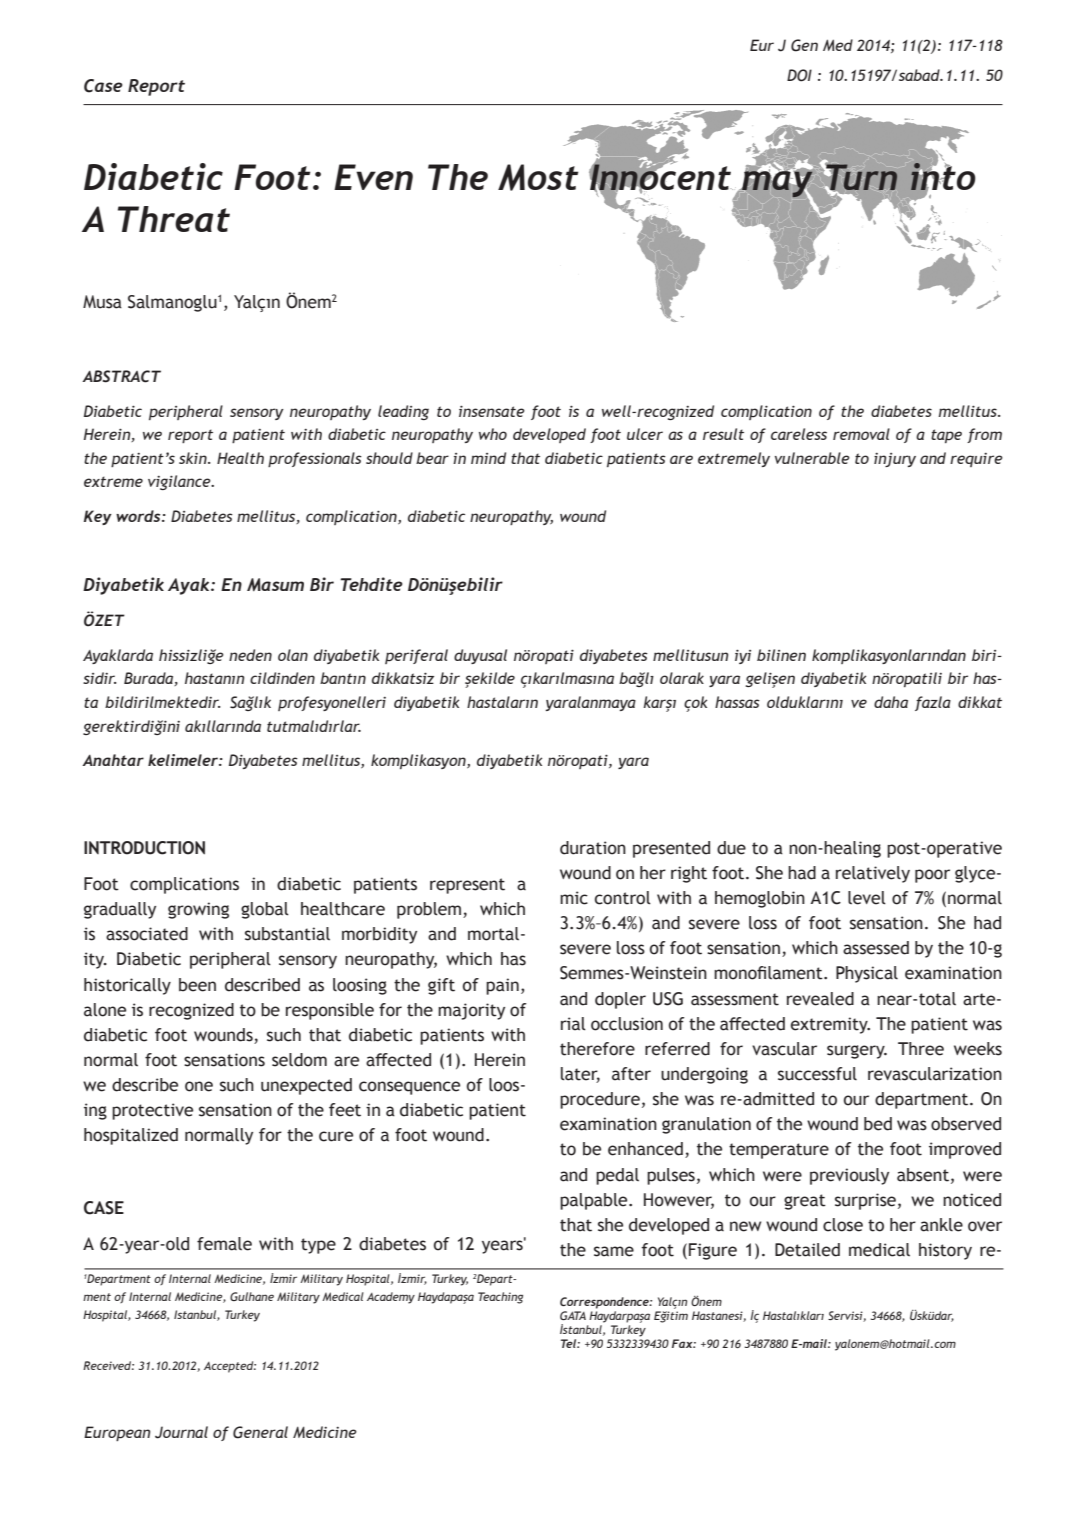 The height and width of the screenshot is (1531, 1086). What do you see at coordinates (867, 974) in the screenshot?
I see `Physical` at bounding box center [867, 974].
